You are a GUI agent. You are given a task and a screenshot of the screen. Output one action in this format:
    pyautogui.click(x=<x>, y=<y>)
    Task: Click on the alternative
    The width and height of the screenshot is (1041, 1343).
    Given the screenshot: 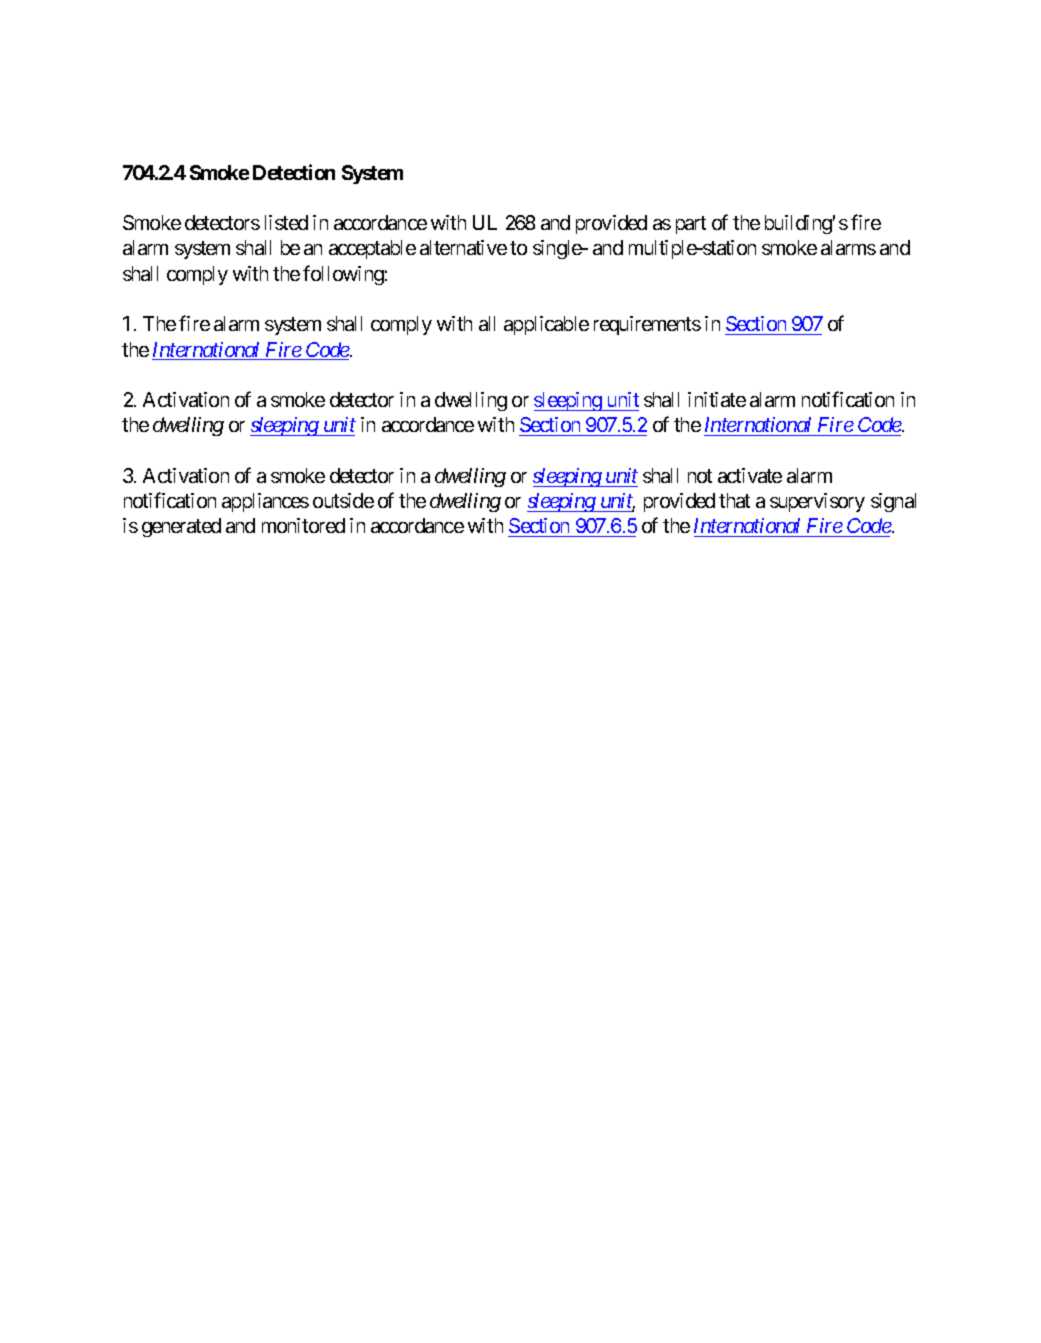 What is the action you would take?
    pyautogui.click(x=463, y=247)
